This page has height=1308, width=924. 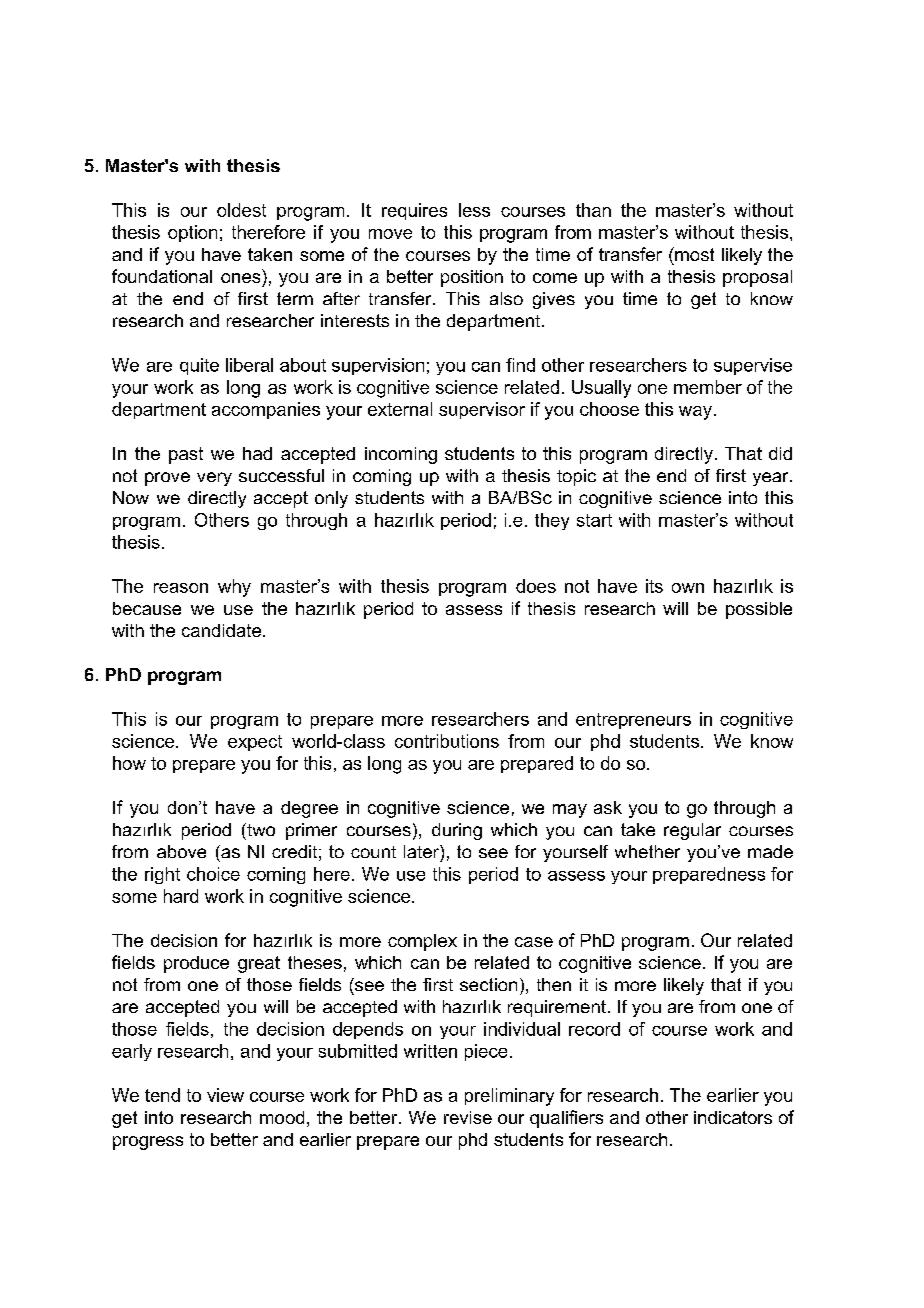 What do you see at coordinates (633, 721) in the page?
I see `entrepreneurs` at bounding box center [633, 721].
